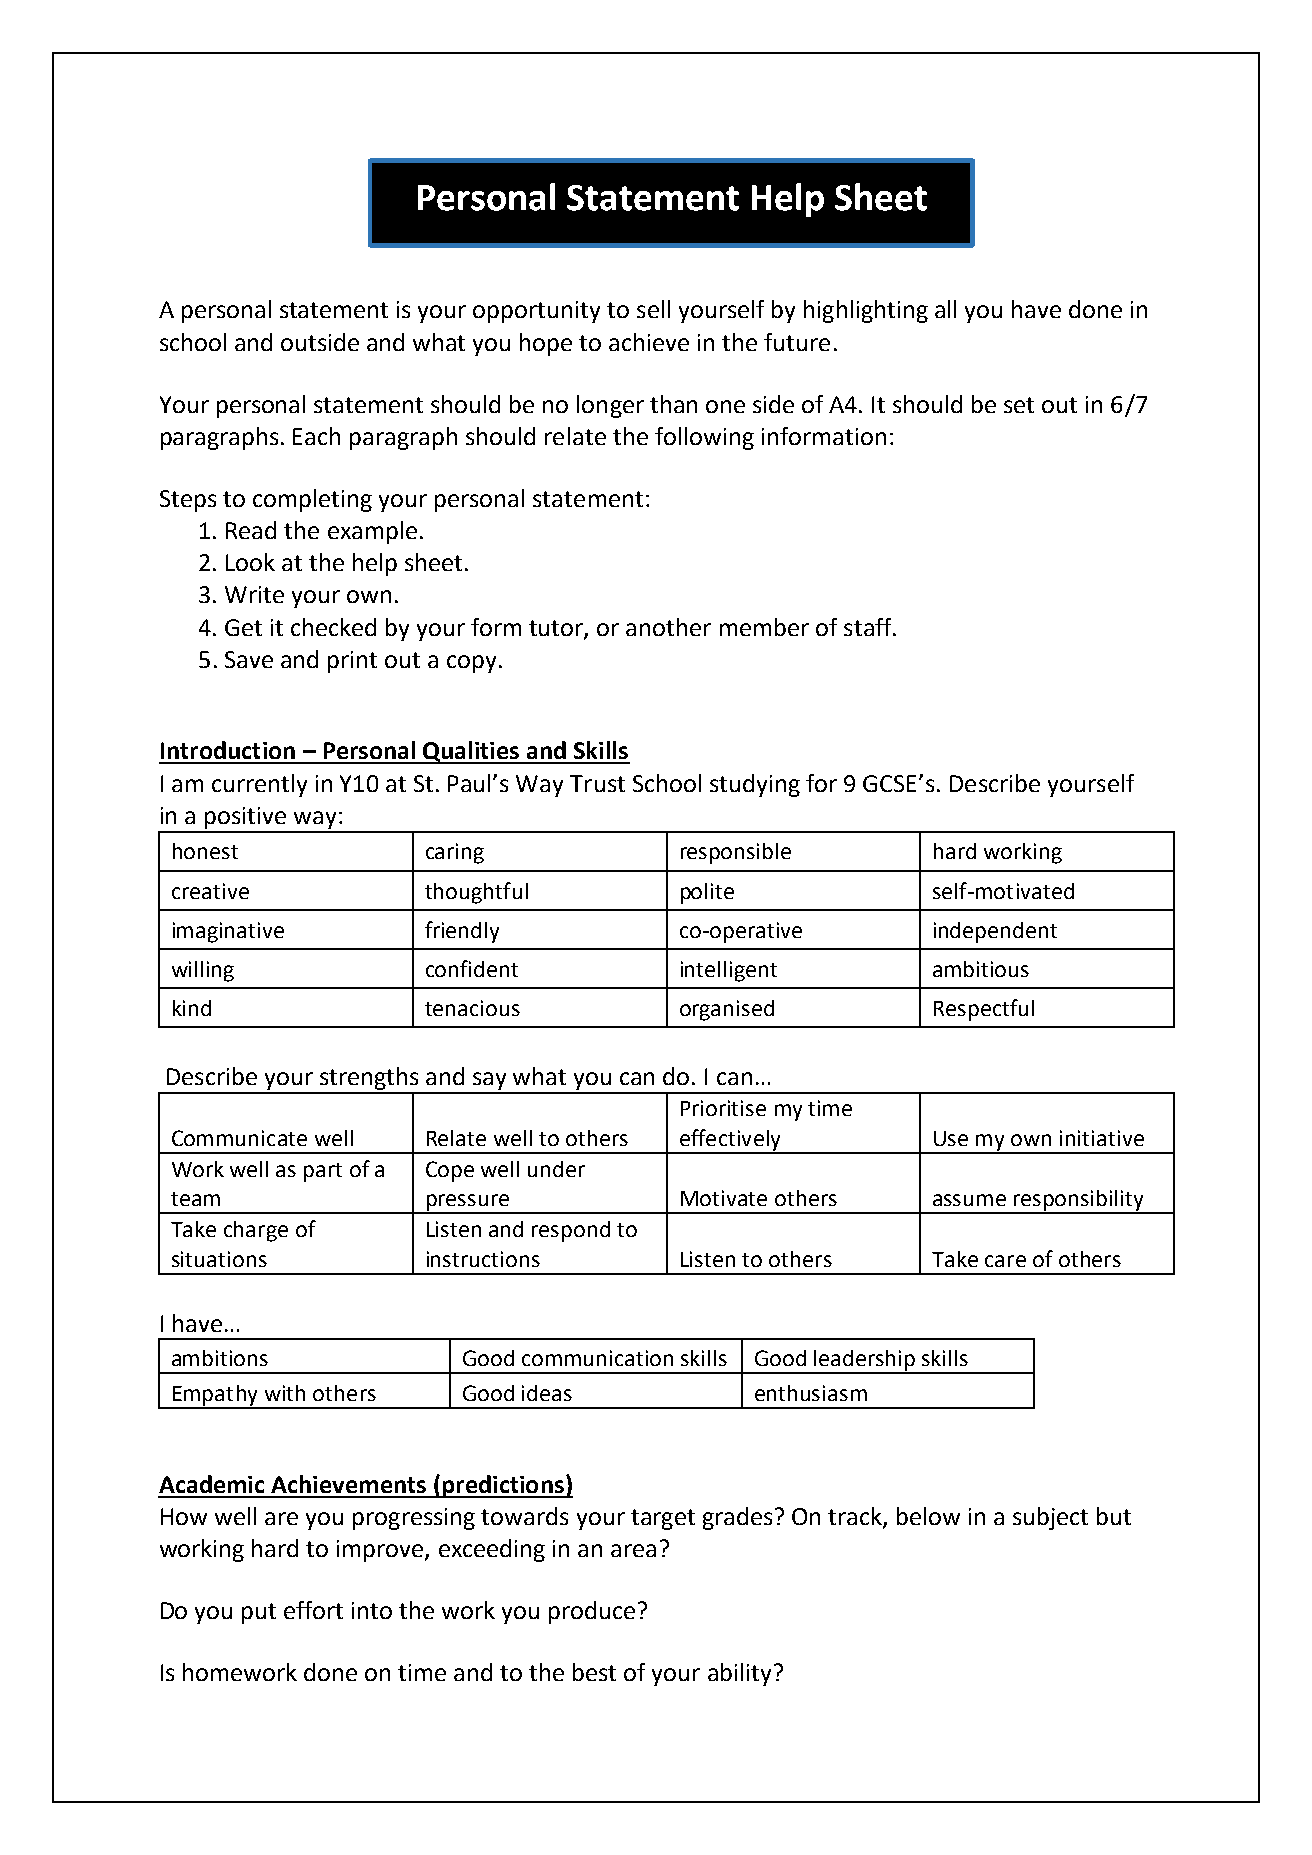 The width and height of the screenshot is (1312, 1855). What do you see at coordinates (323, 1172) in the screenshot?
I see `part` at bounding box center [323, 1172].
